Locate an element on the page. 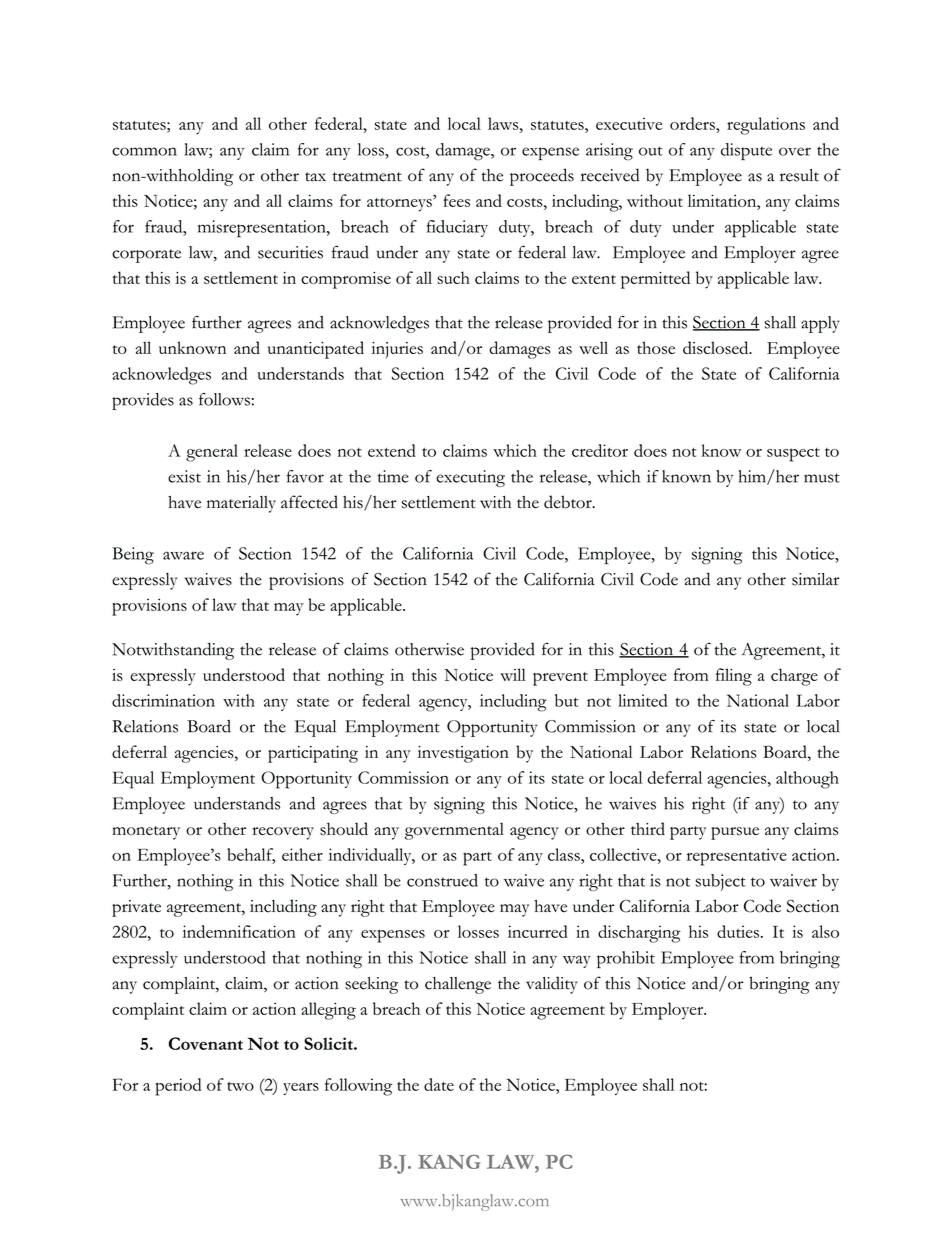  laws is located at coordinates (504, 123).
